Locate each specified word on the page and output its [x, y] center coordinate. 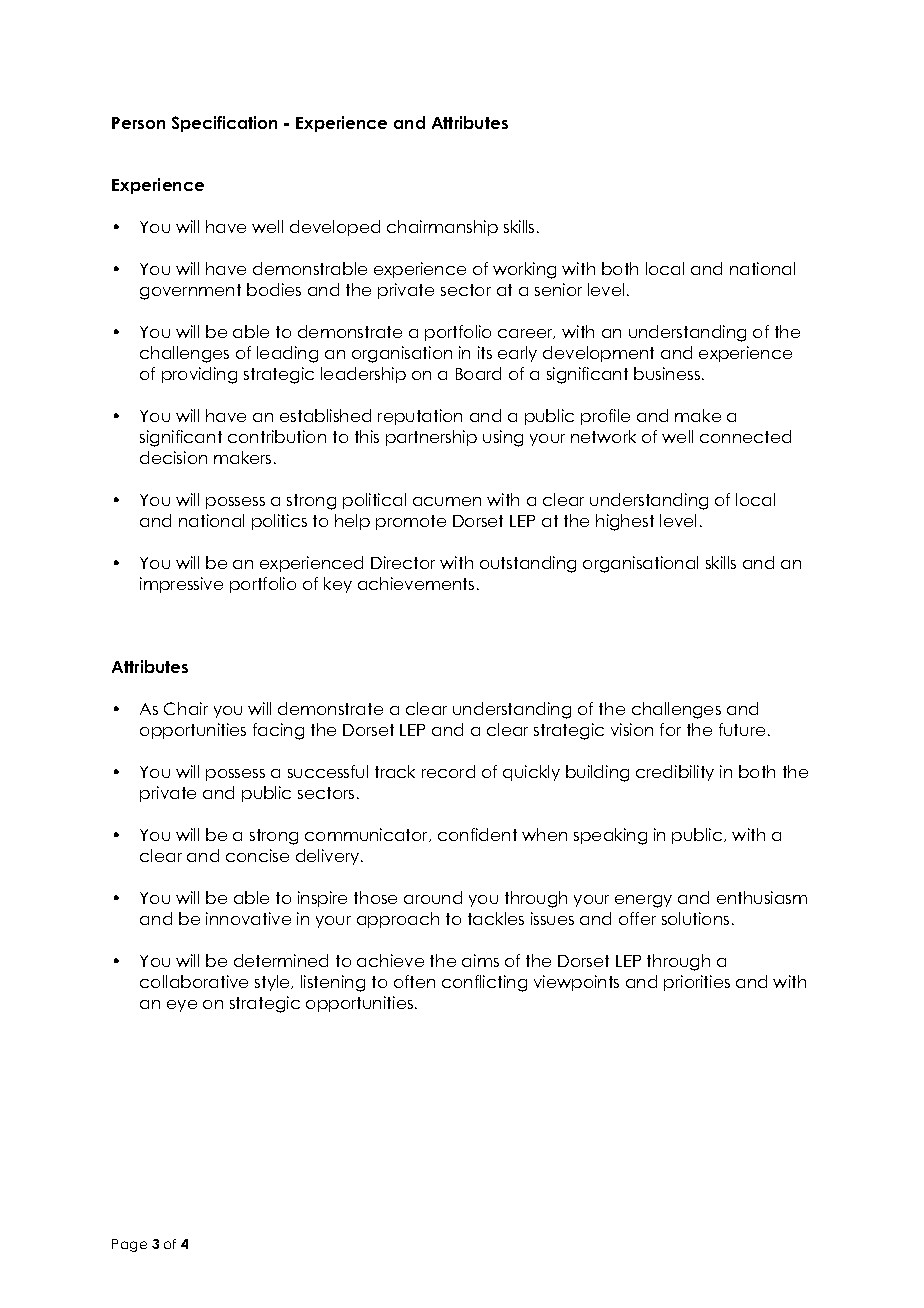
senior [558, 289]
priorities [697, 983]
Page [129, 1245]
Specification [224, 124]
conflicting [484, 983]
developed [335, 228]
